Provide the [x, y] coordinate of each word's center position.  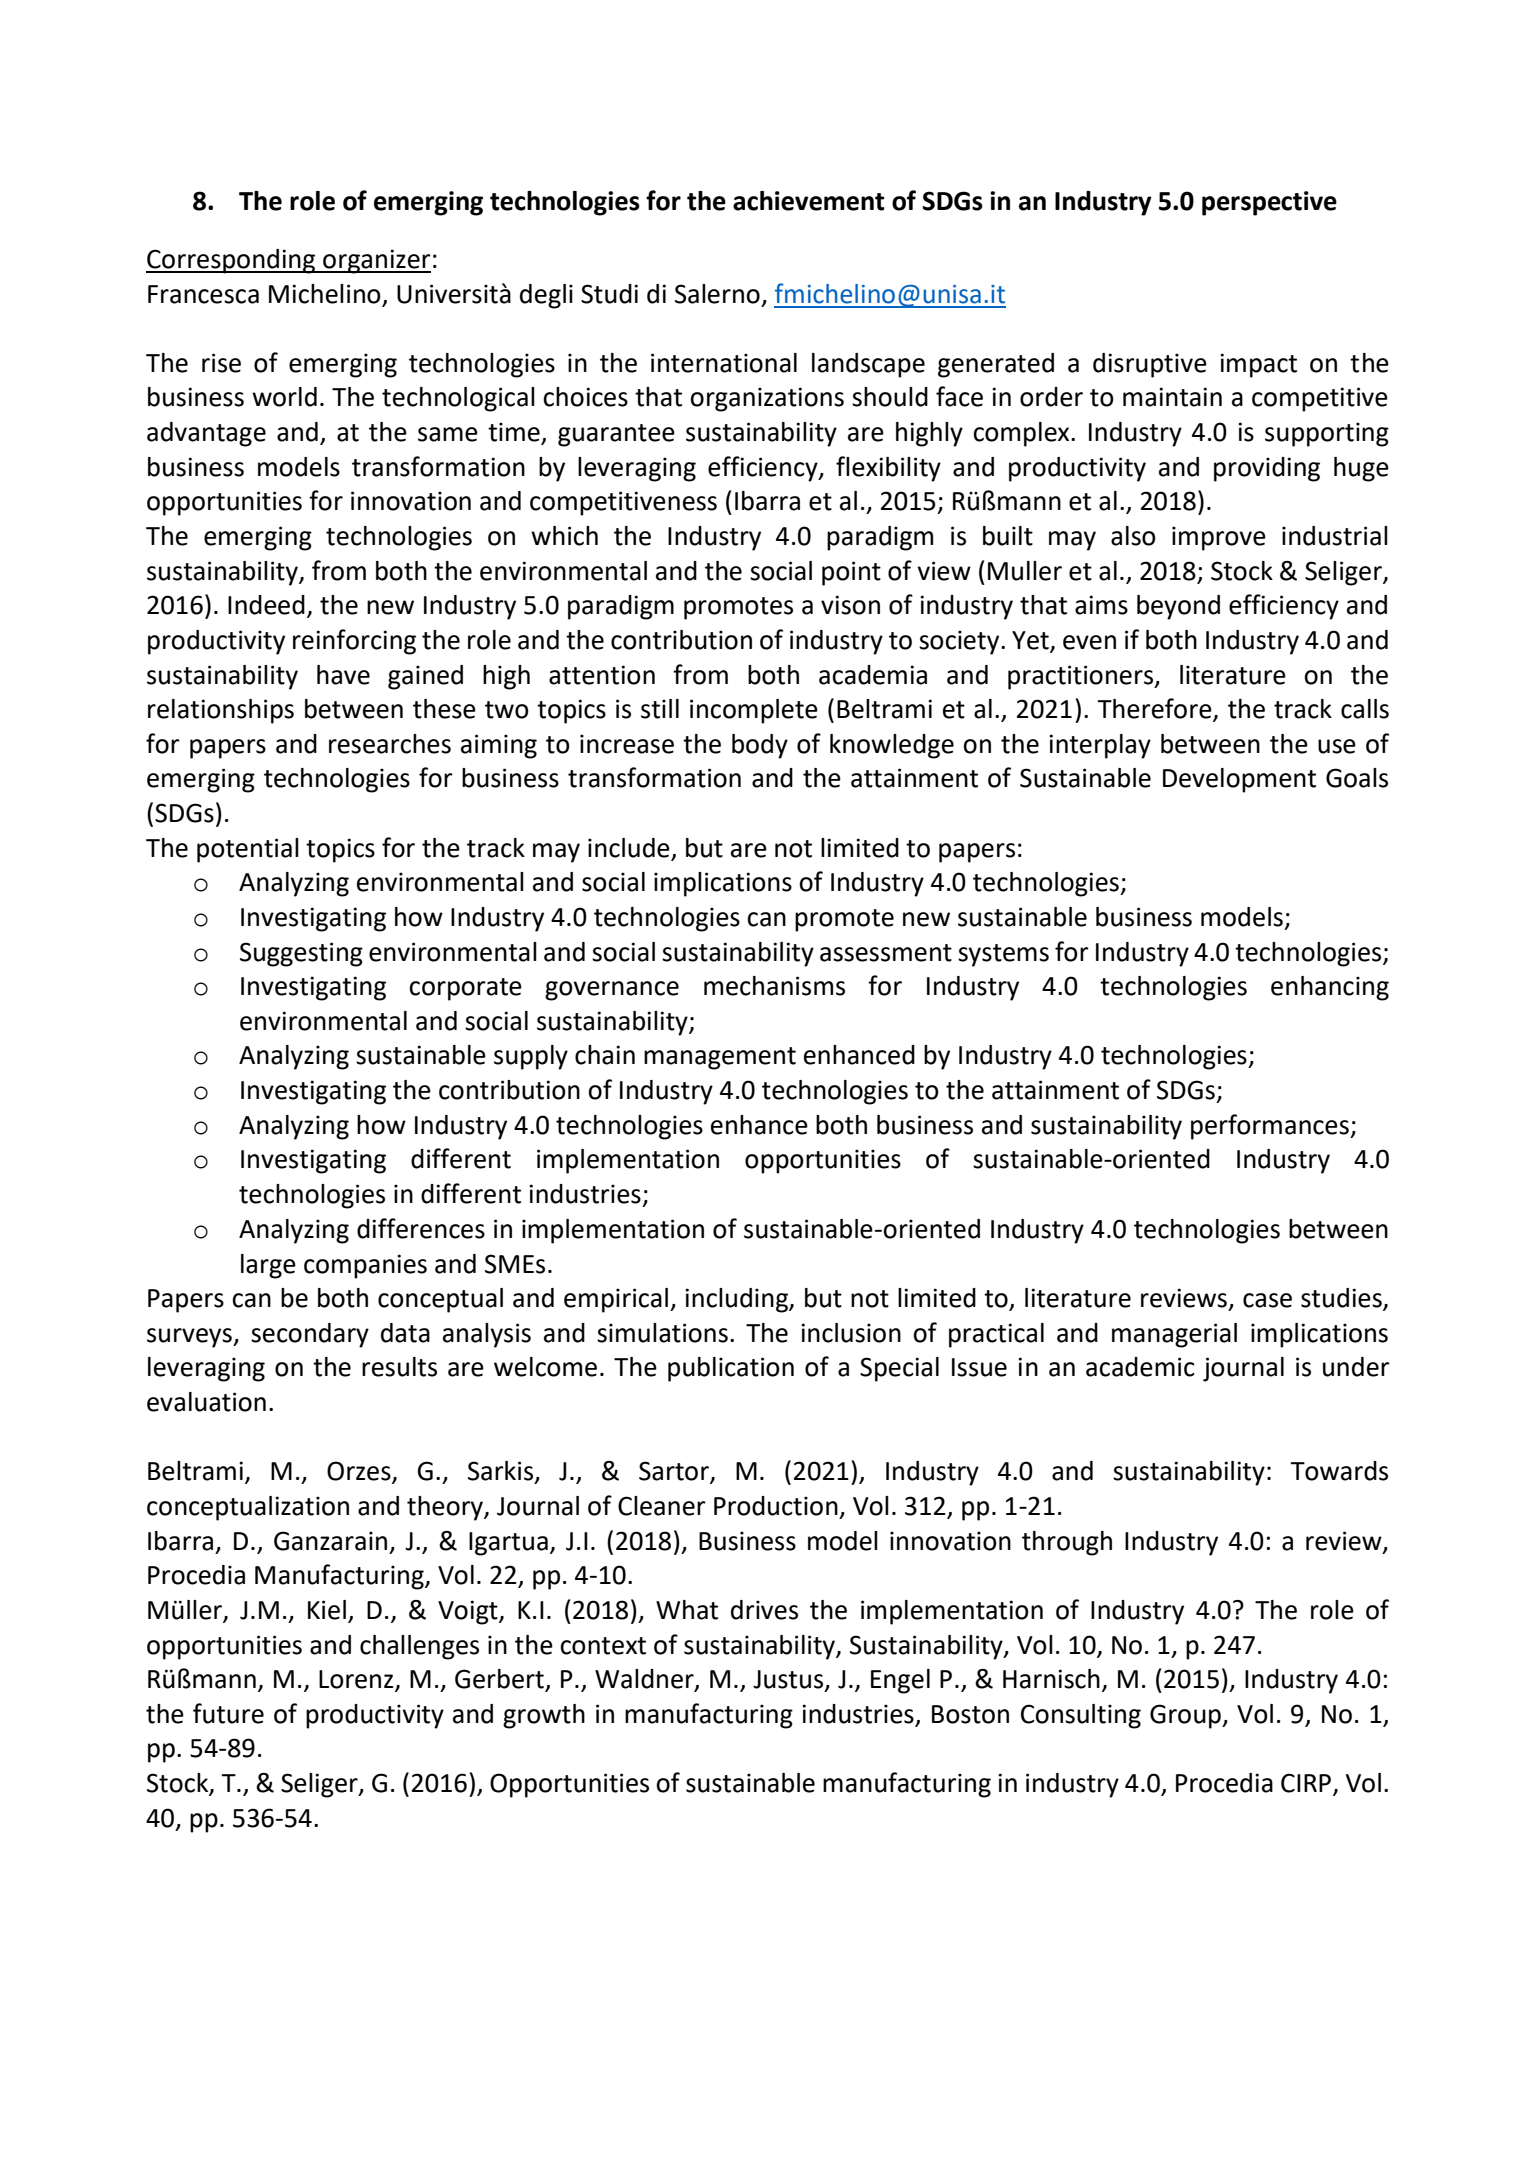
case [1267, 1300]
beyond [1178, 607]
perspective [1269, 203]
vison [850, 605]
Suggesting [301, 954]
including [737, 1300]
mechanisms [774, 986]
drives [764, 1610]
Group [1186, 1716]
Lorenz [357, 1680]
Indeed [266, 605]
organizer [376, 261]
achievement [809, 201]
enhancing [1330, 988]
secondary [310, 1335]
